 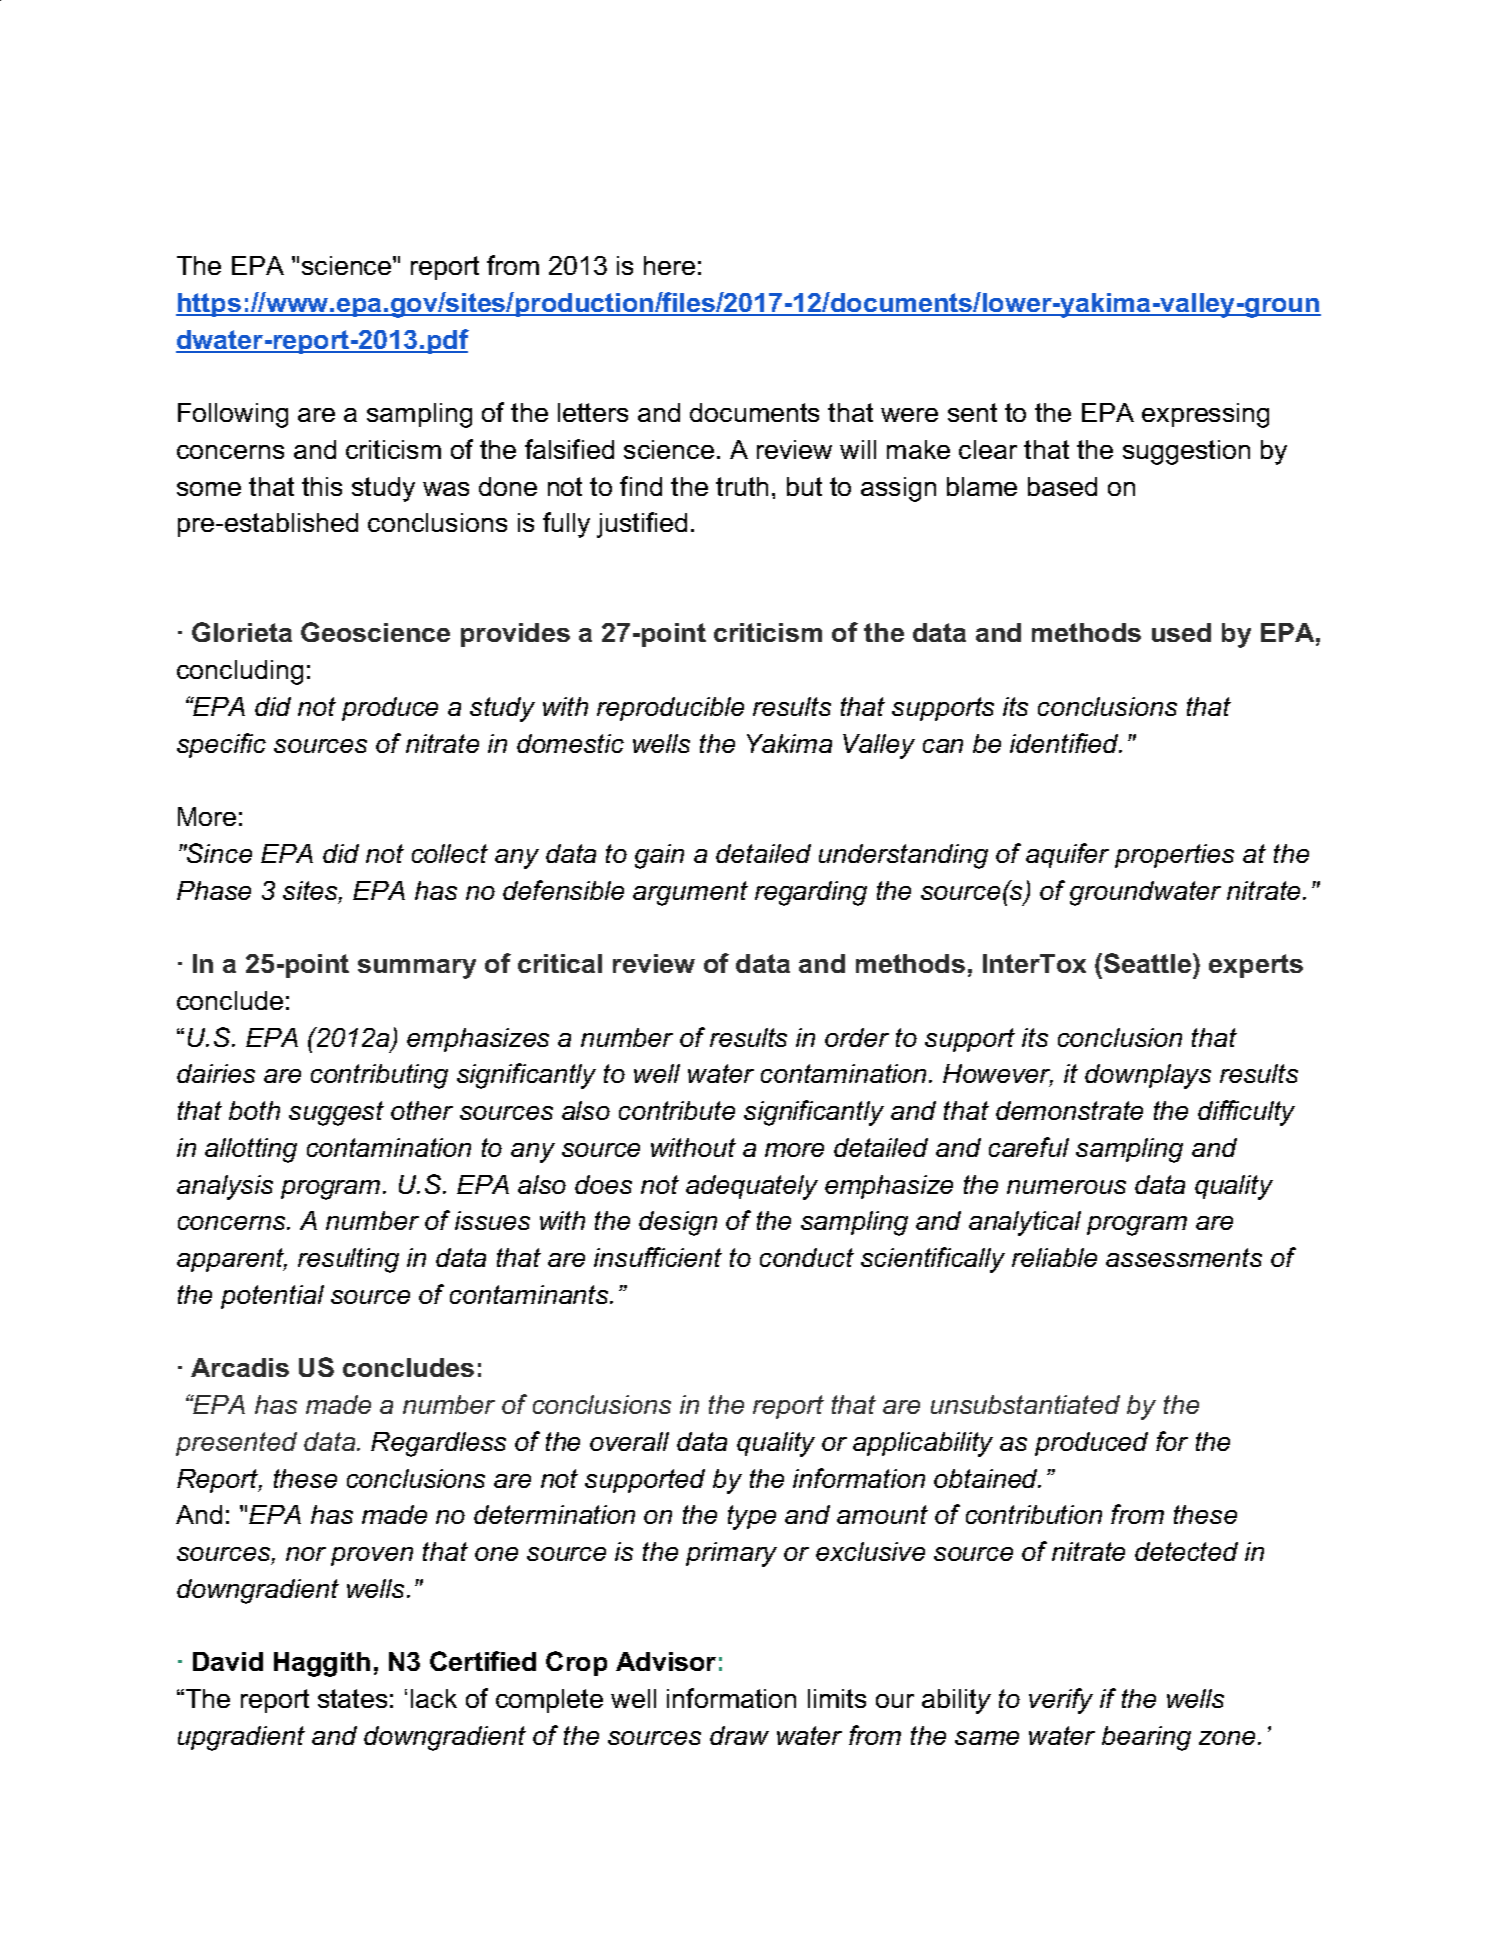 What do you see at coordinates (669, 265) in the screenshot?
I see `here` at bounding box center [669, 265].
